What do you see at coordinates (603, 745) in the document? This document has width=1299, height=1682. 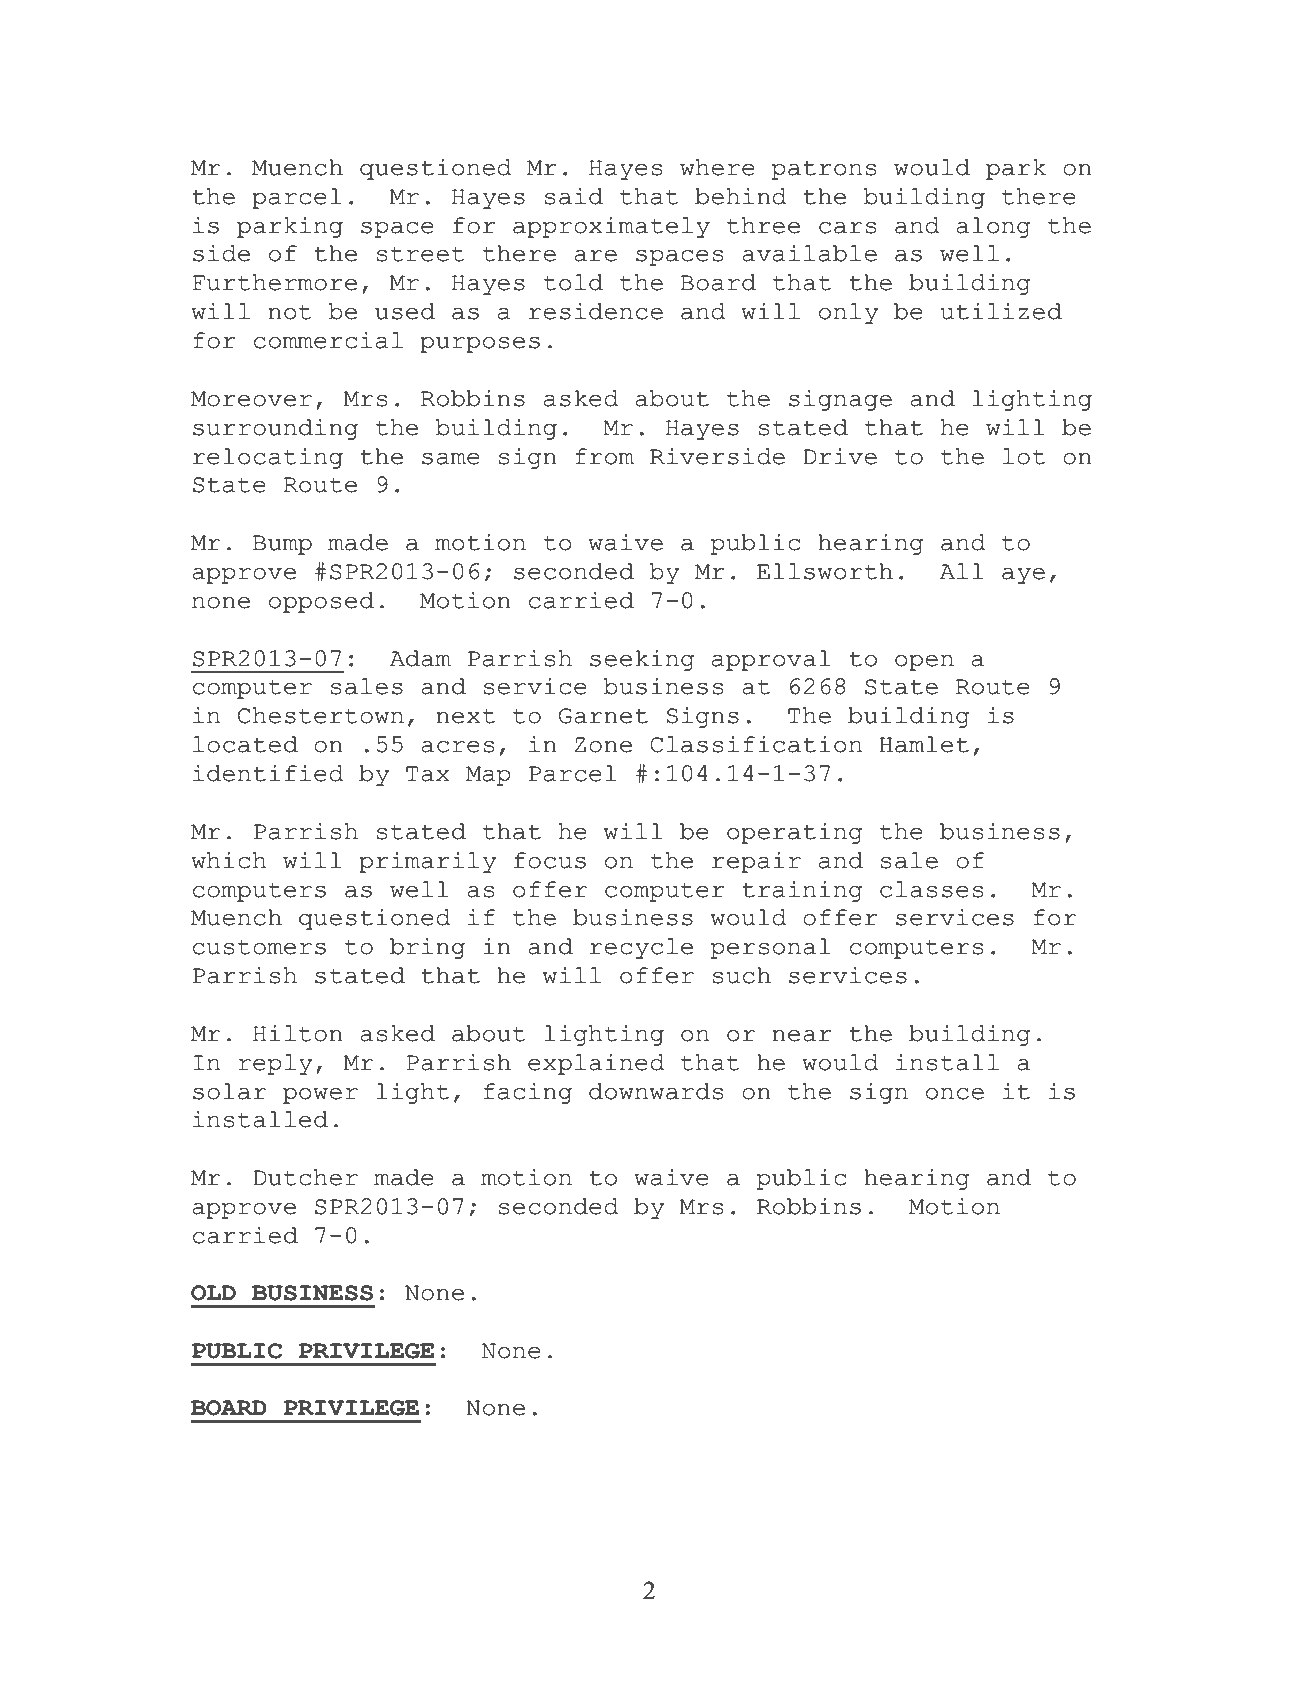 I see `Zone` at bounding box center [603, 745].
